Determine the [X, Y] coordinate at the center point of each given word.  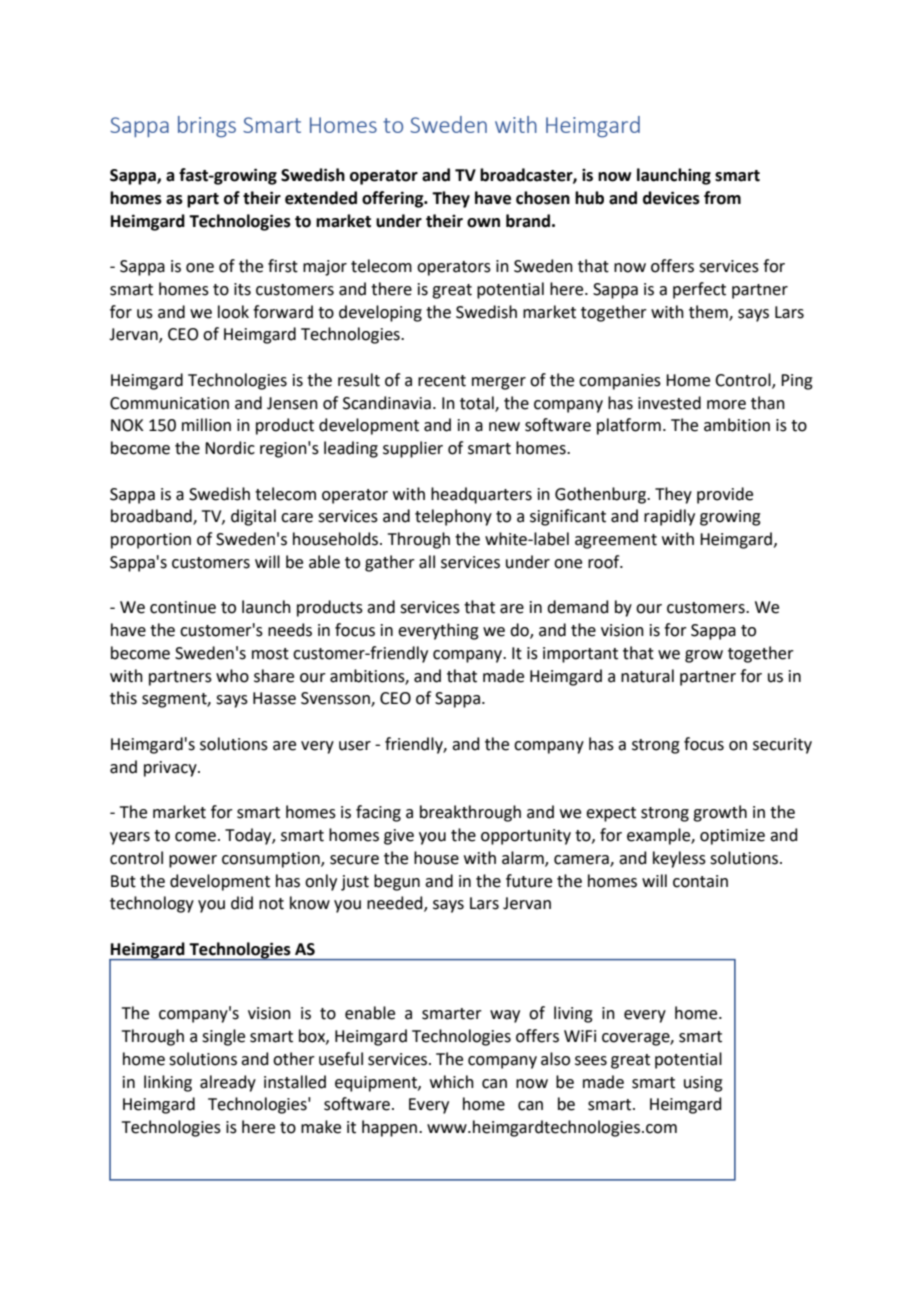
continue [183, 607]
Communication [169, 403]
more [726, 405]
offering [394, 199]
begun [397, 882]
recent [442, 381]
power [193, 861]
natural [647, 676]
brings [207, 127]
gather [390, 563]
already [228, 1083]
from [722, 198]
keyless [679, 859]
